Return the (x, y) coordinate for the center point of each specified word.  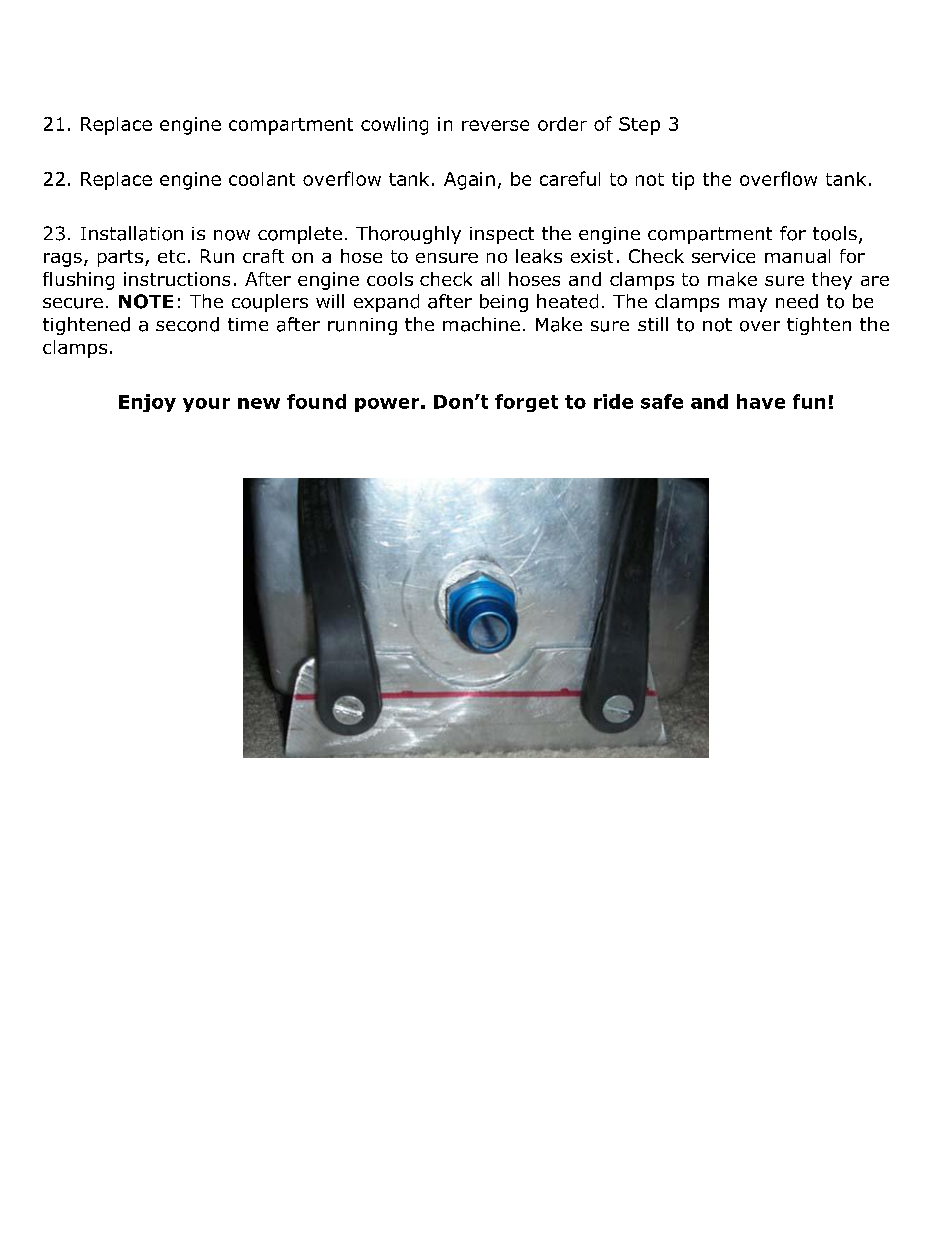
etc (171, 256)
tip (683, 181)
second (187, 324)
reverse (495, 125)
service (723, 256)
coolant (262, 179)
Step (639, 126)
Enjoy (147, 403)
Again (469, 181)
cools (390, 279)
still (653, 324)
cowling (394, 126)
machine (481, 324)
